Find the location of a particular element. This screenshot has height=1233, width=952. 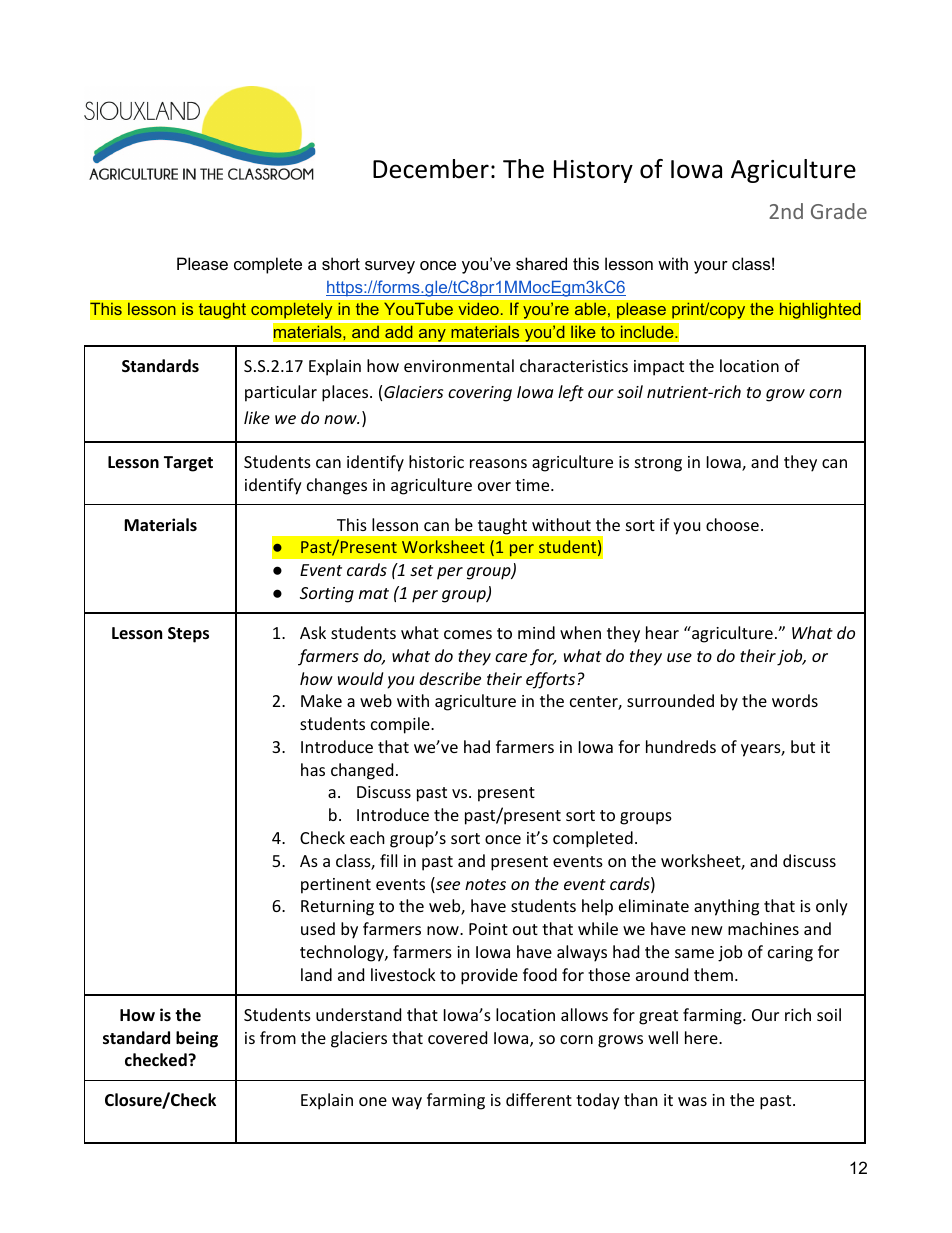

History is located at coordinates (593, 171).
